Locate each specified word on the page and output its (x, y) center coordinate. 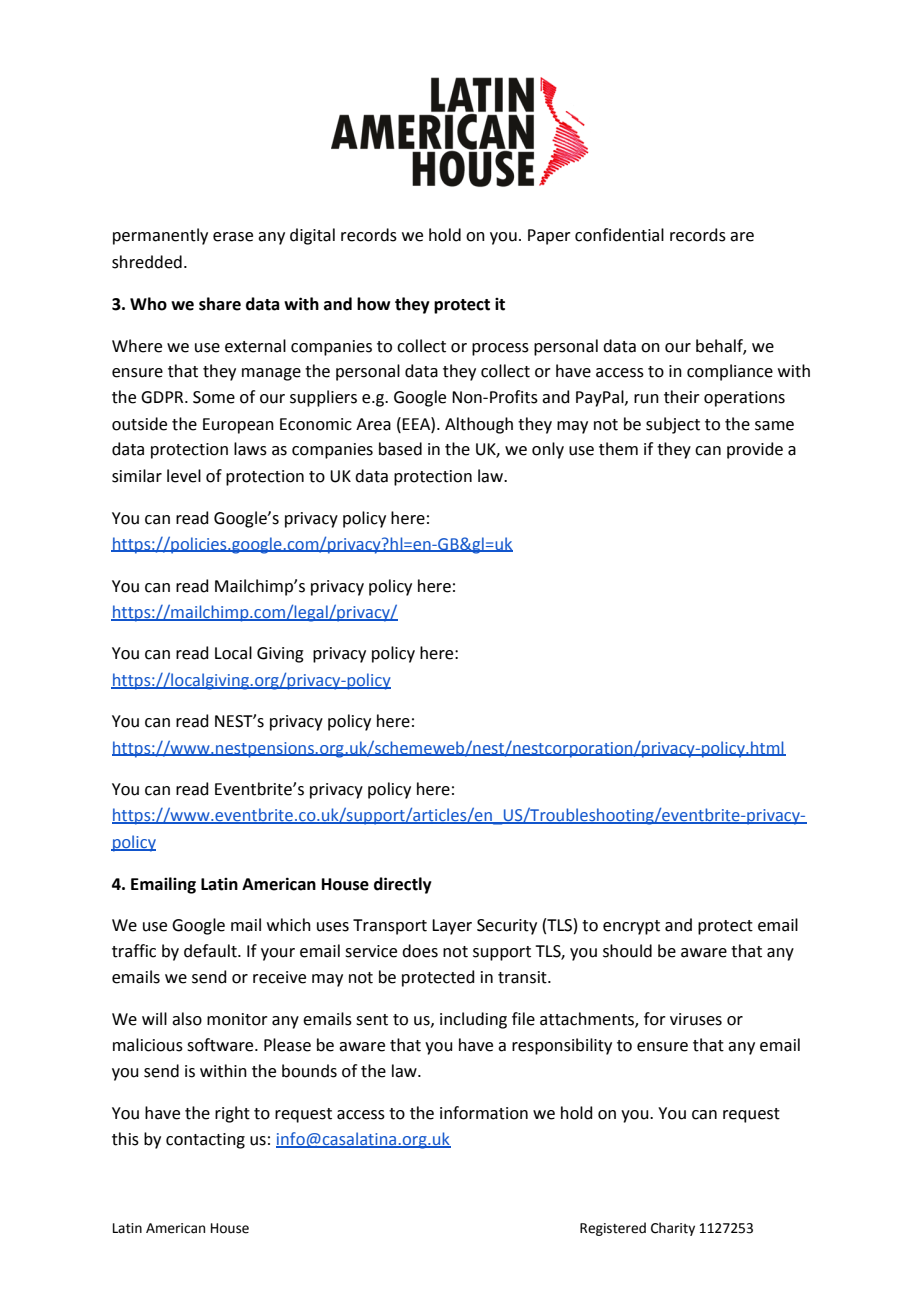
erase (233, 237)
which (289, 925)
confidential (619, 235)
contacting (205, 1141)
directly (403, 885)
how (373, 304)
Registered (613, 1229)
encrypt (631, 927)
